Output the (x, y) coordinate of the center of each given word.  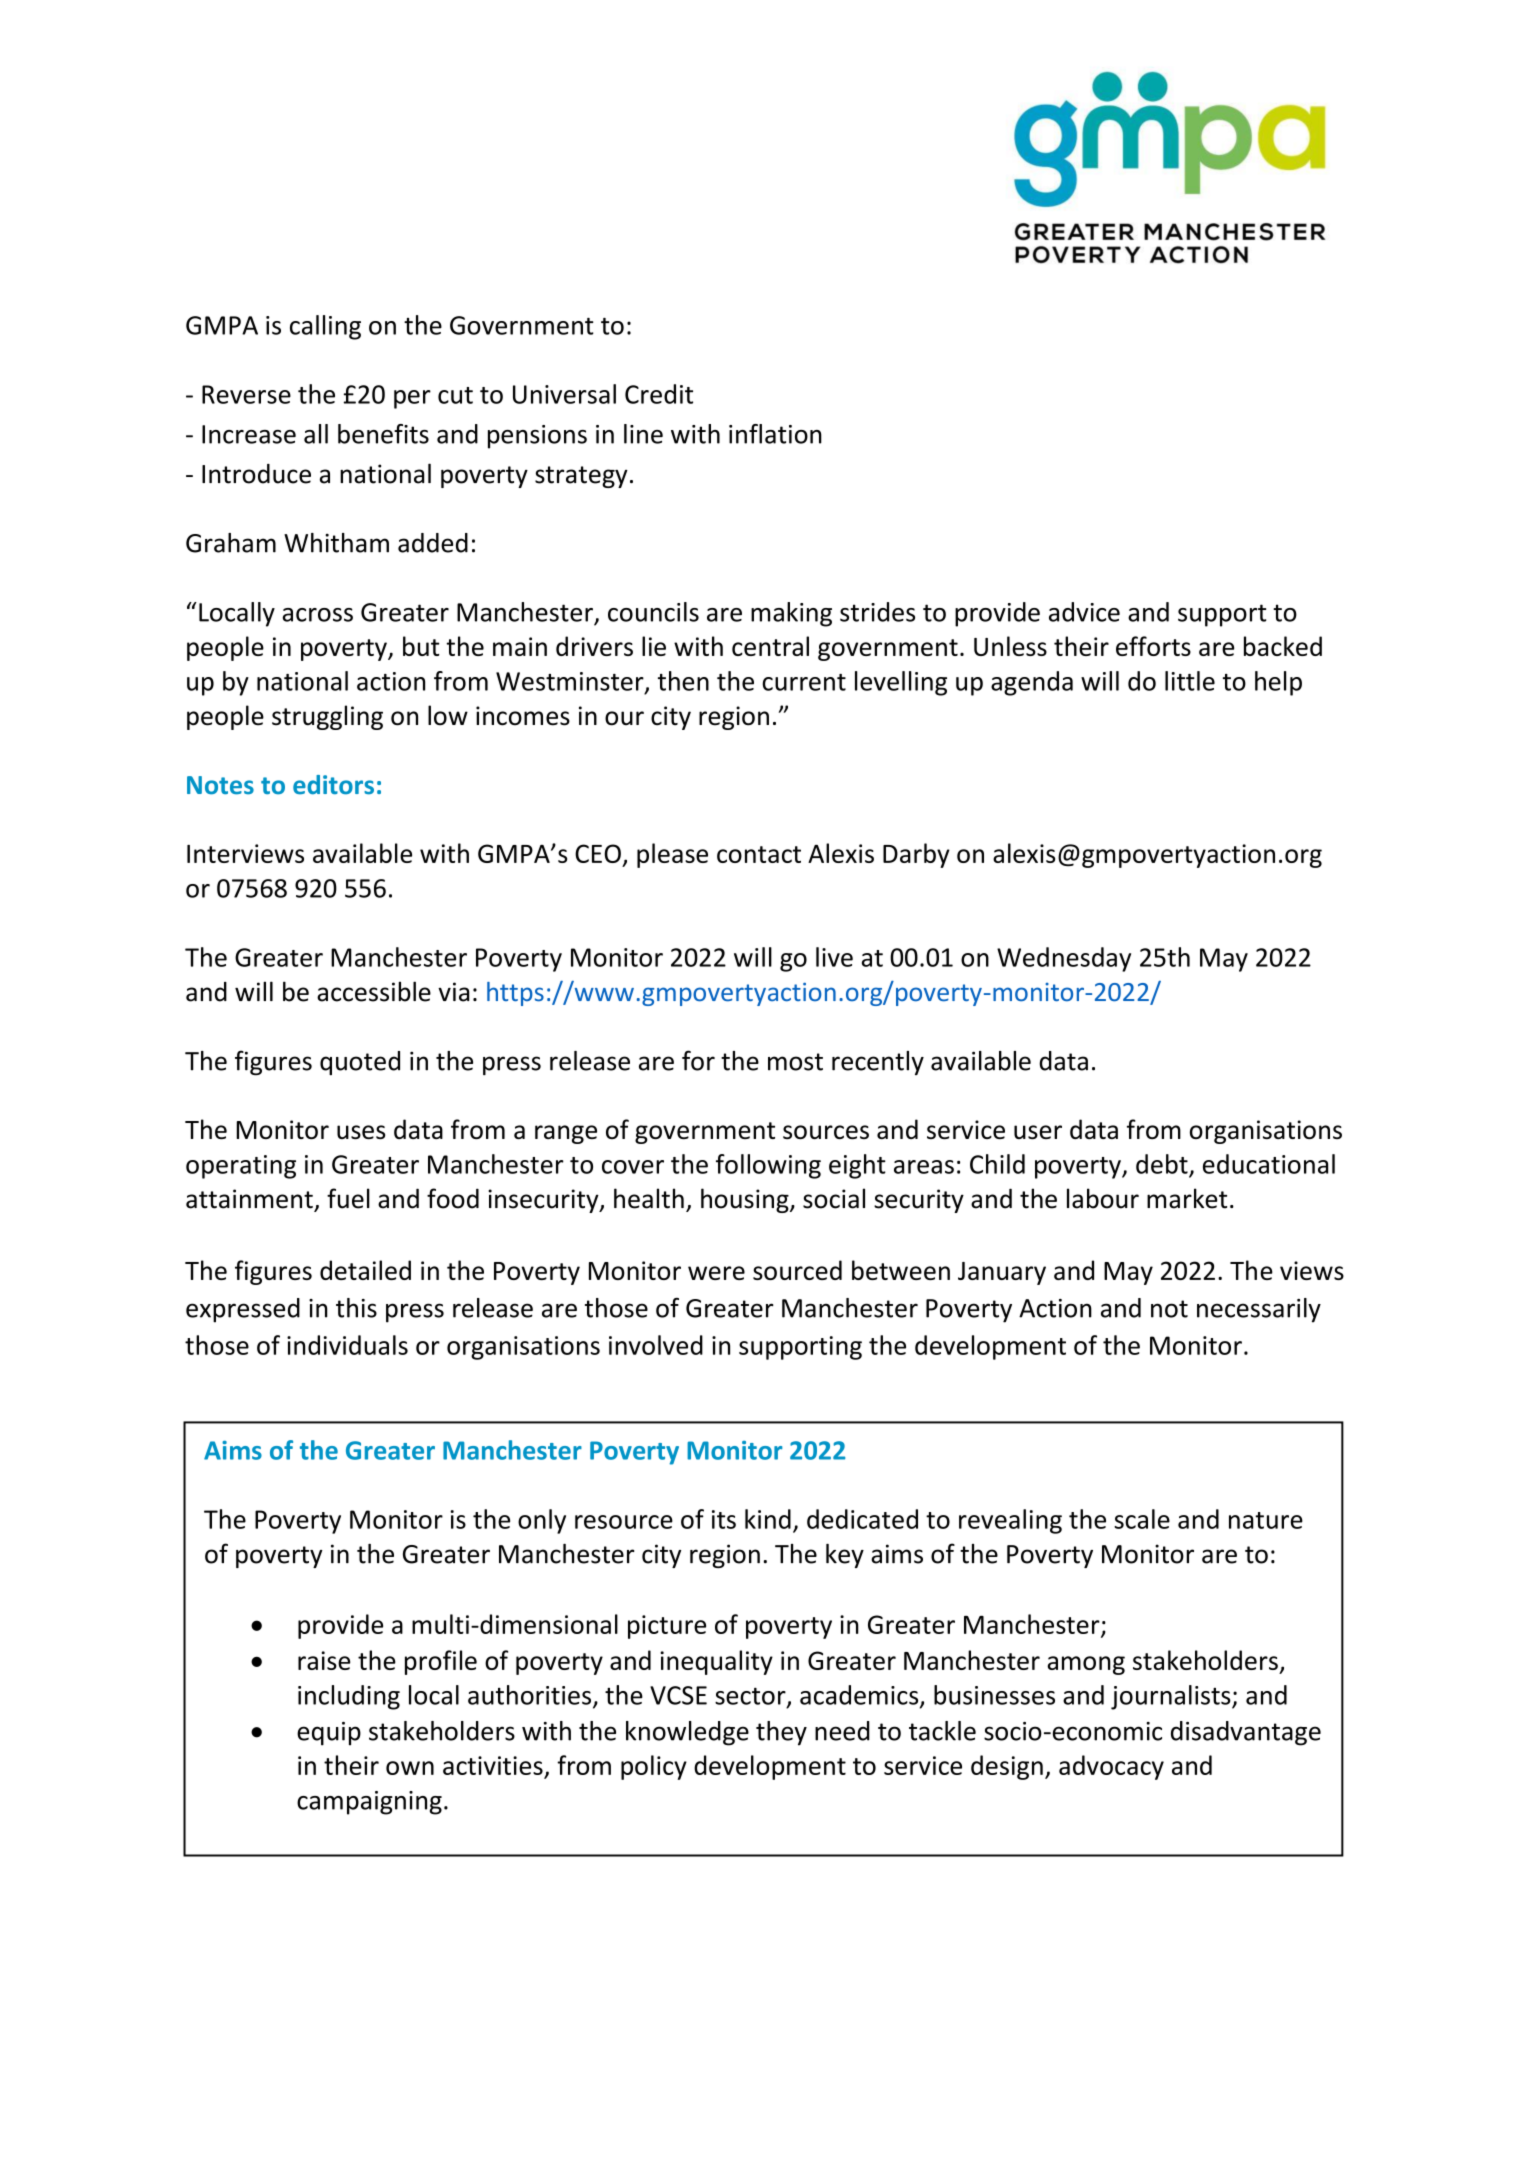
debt (1163, 1165)
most (795, 1062)
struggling (327, 717)
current (804, 682)
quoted (360, 1063)
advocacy (1111, 1767)
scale (1142, 1519)
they (781, 1733)
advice (1084, 612)
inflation (775, 434)
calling (325, 327)
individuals (347, 1345)
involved (656, 1345)
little (1190, 681)
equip (329, 1734)
